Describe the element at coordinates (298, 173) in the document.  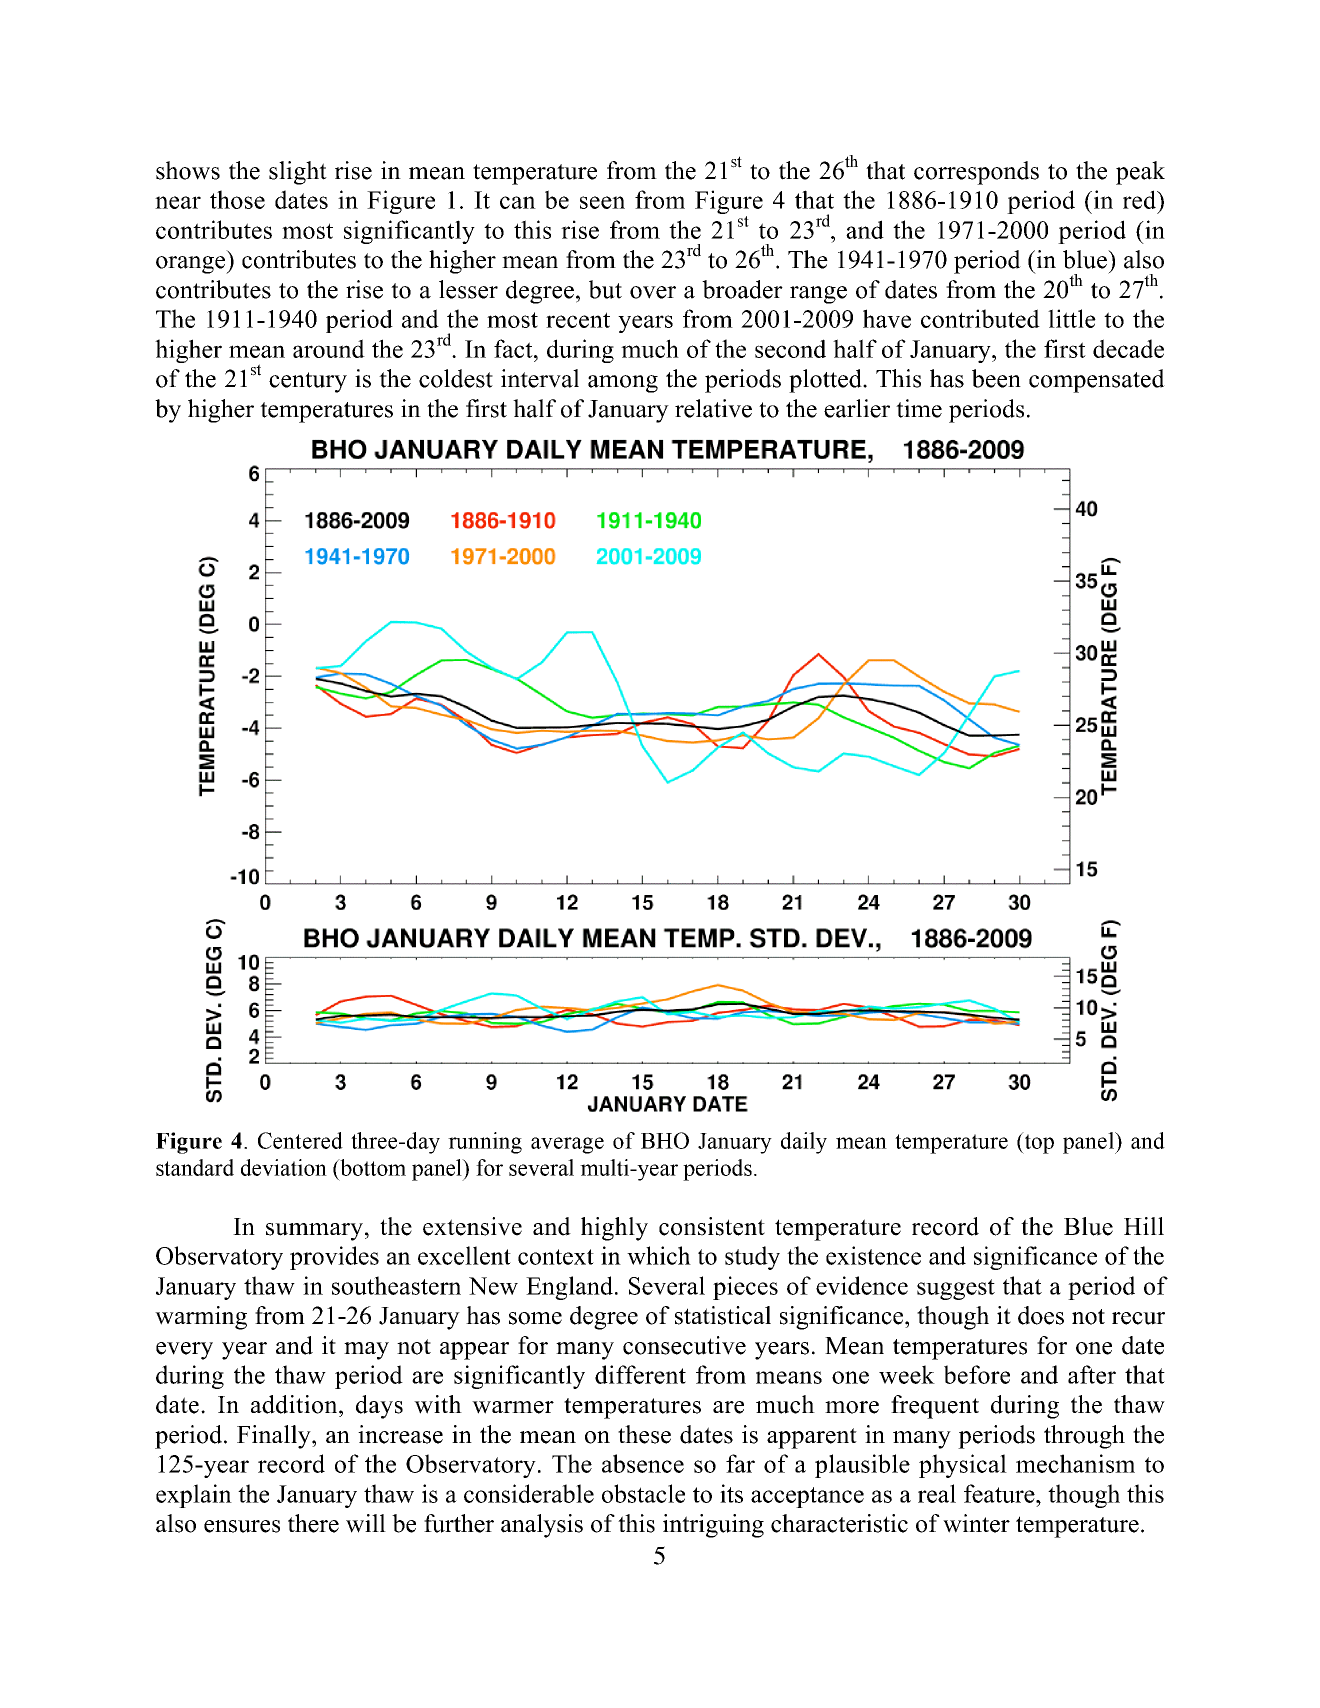
I see `slight` at that location.
